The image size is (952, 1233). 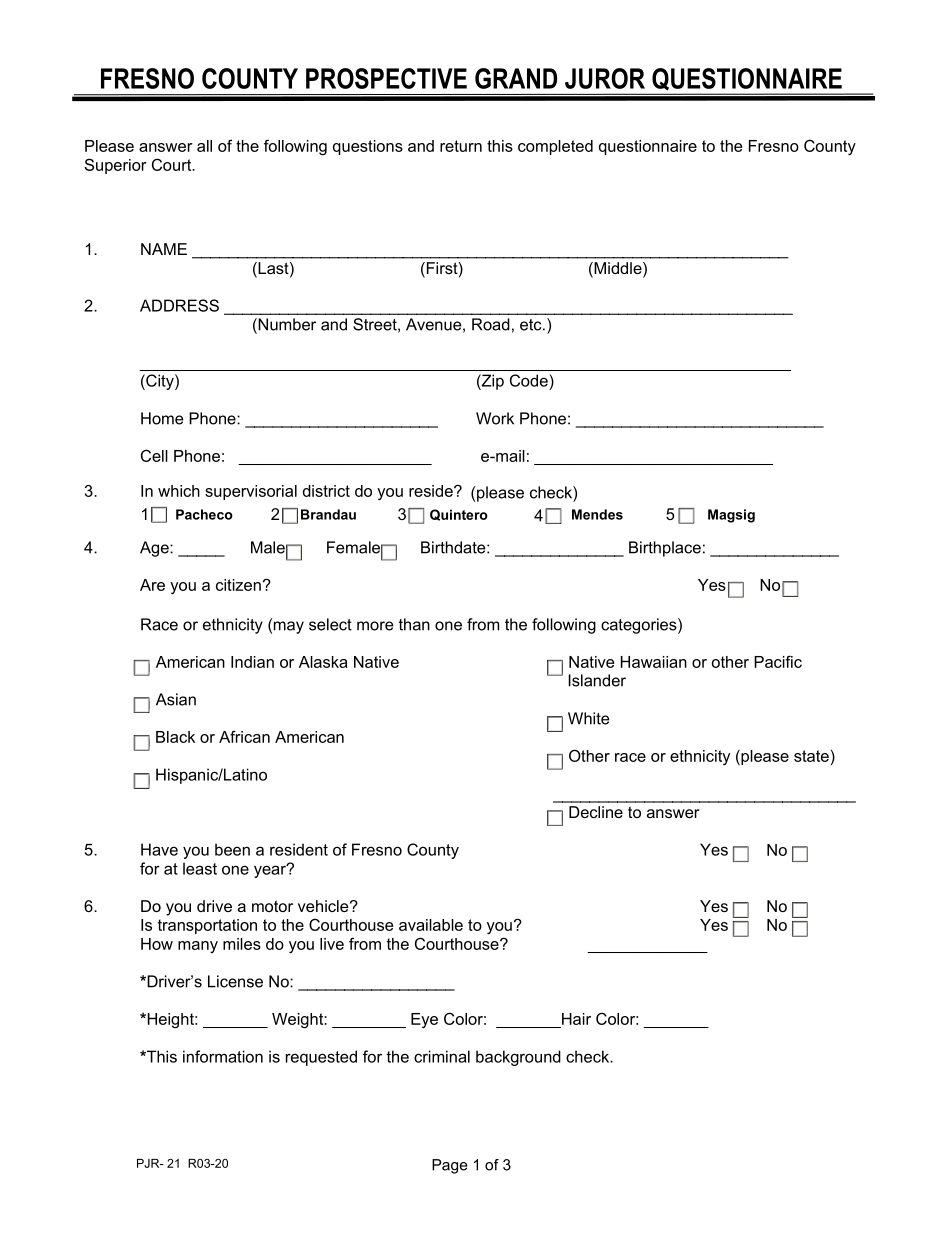 I want to click on Page, so click(x=450, y=1166).
